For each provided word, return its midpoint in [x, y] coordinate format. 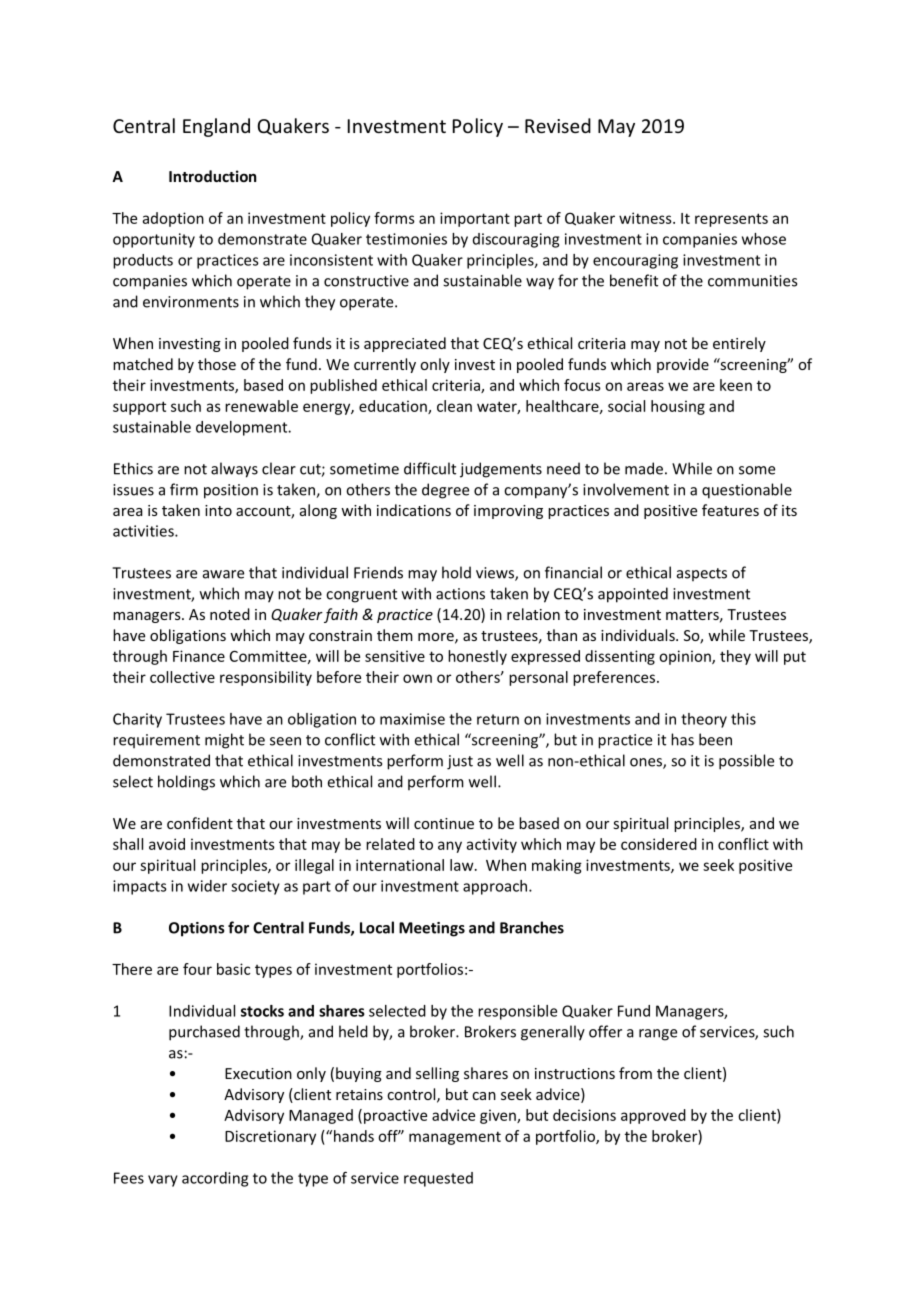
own [417, 678]
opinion [686, 657]
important [475, 219]
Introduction [212, 176]
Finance [199, 656]
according [215, 1179]
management [455, 1138]
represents [731, 220]
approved [653, 1116]
